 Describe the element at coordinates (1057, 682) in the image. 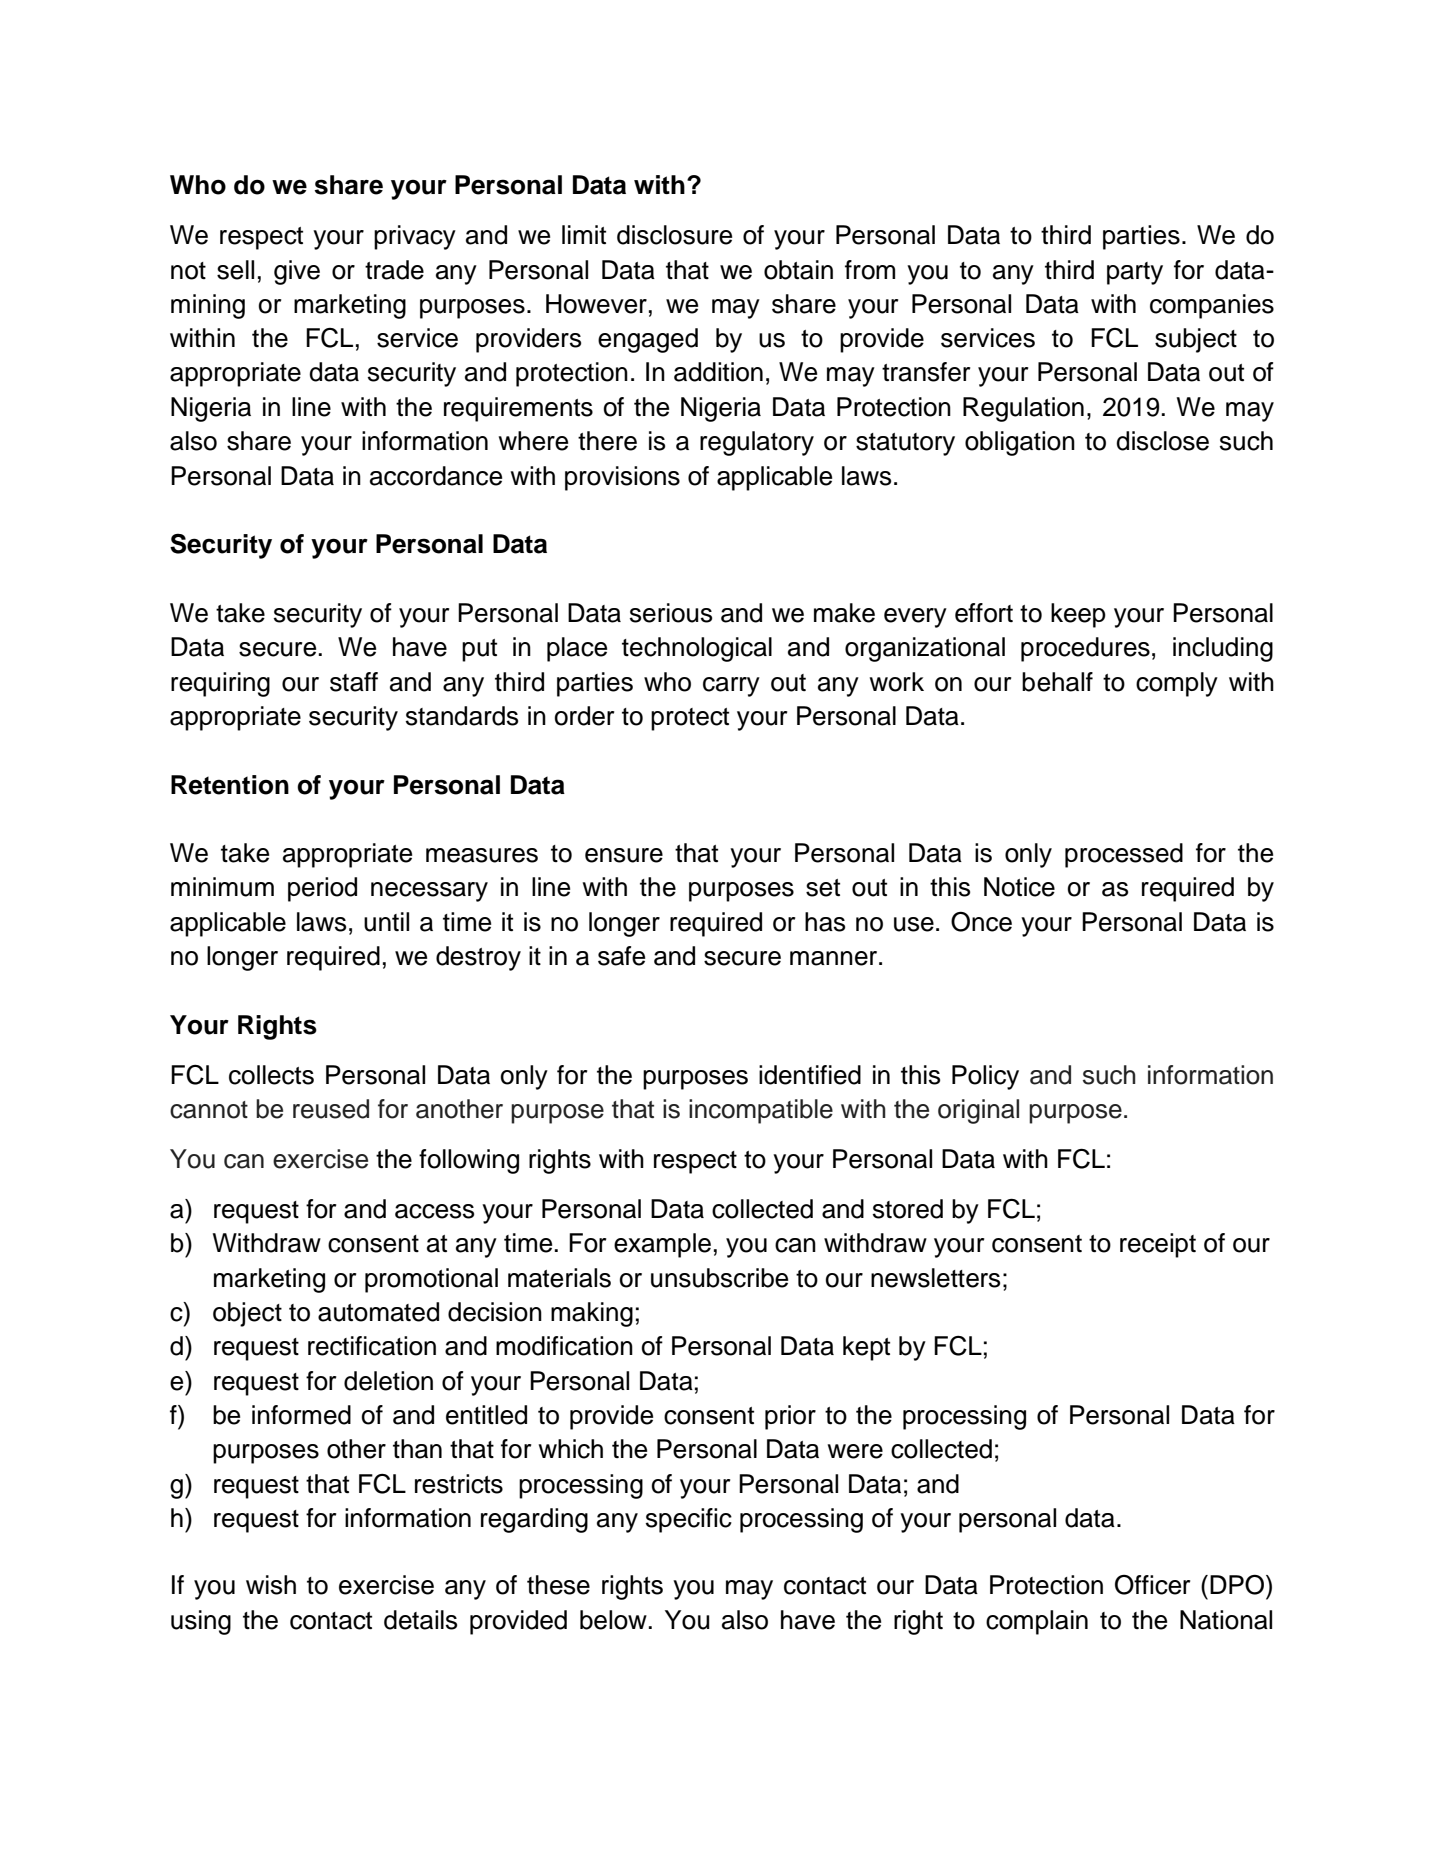

I see `behalf` at that location.
